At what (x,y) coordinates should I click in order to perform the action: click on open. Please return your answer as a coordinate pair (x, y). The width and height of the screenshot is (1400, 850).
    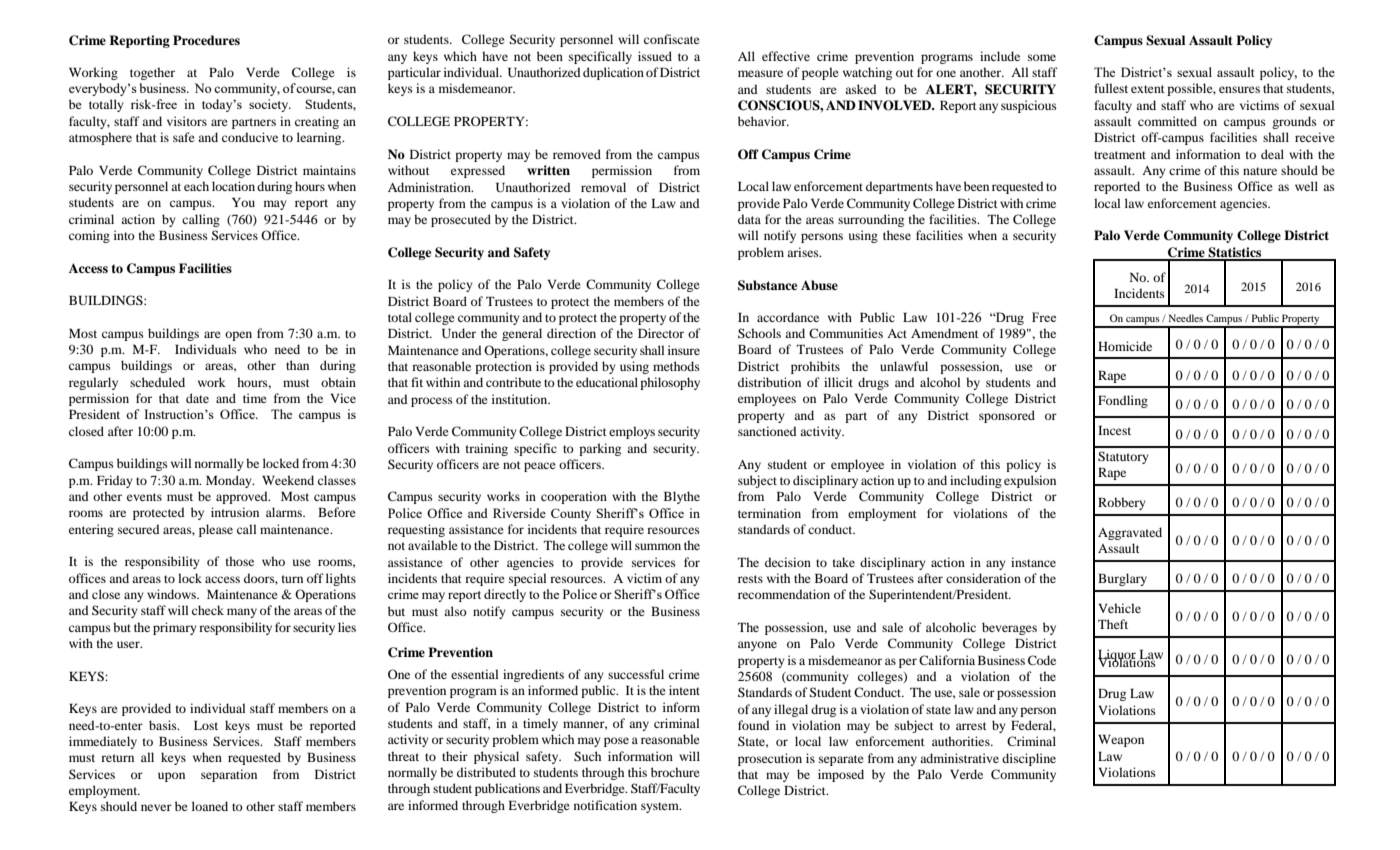
    Looking at the image, I should click on (238, 336).
